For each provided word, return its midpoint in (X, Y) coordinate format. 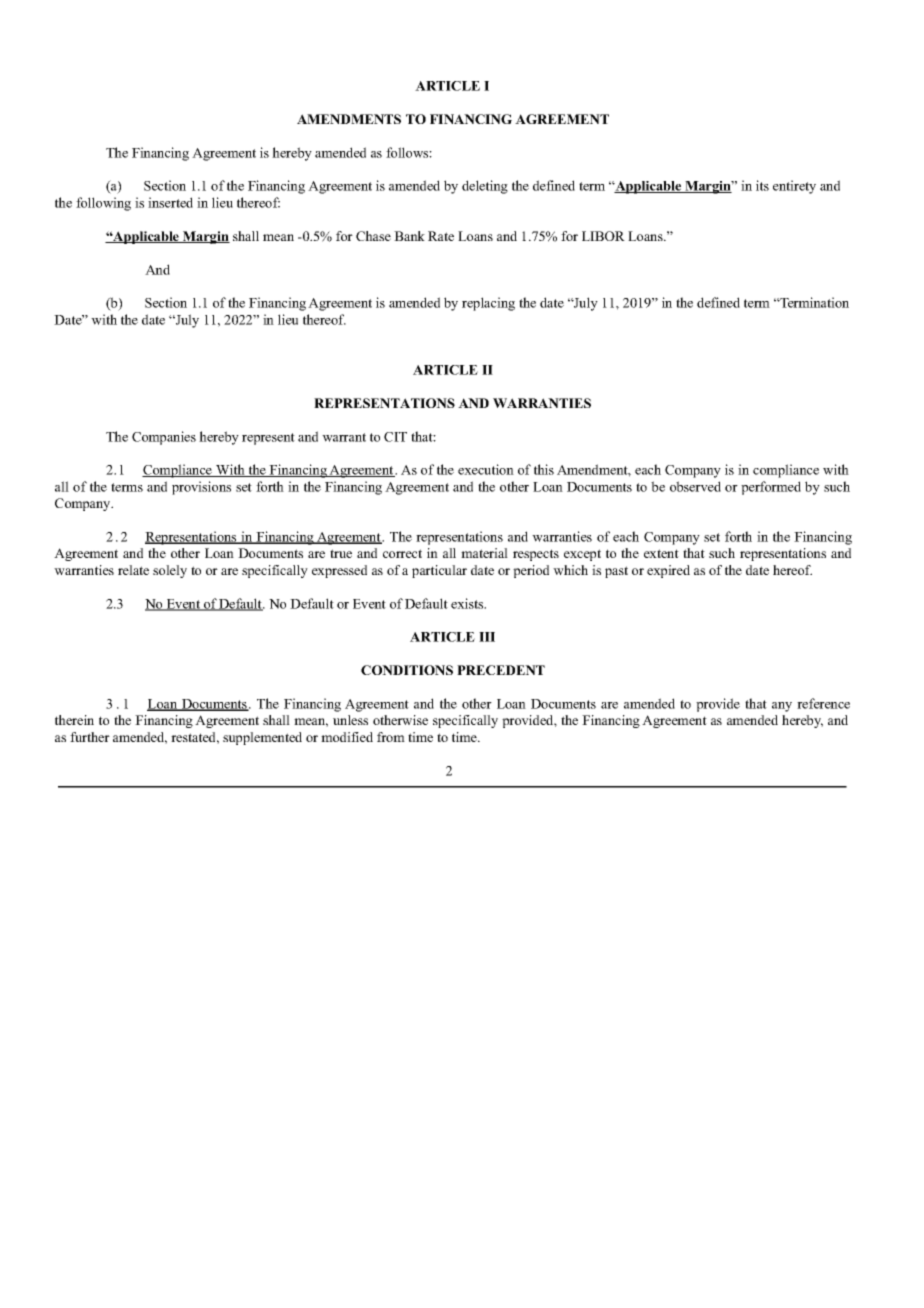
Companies (164, 438)
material (484, 553)
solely (170, 571)
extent (661, 553)
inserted (170, 202)
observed (695, 486)
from (391, 737)
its (762, 185)
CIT (395, 437)
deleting (485, 187)
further (90, 737)
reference (823, 703)
